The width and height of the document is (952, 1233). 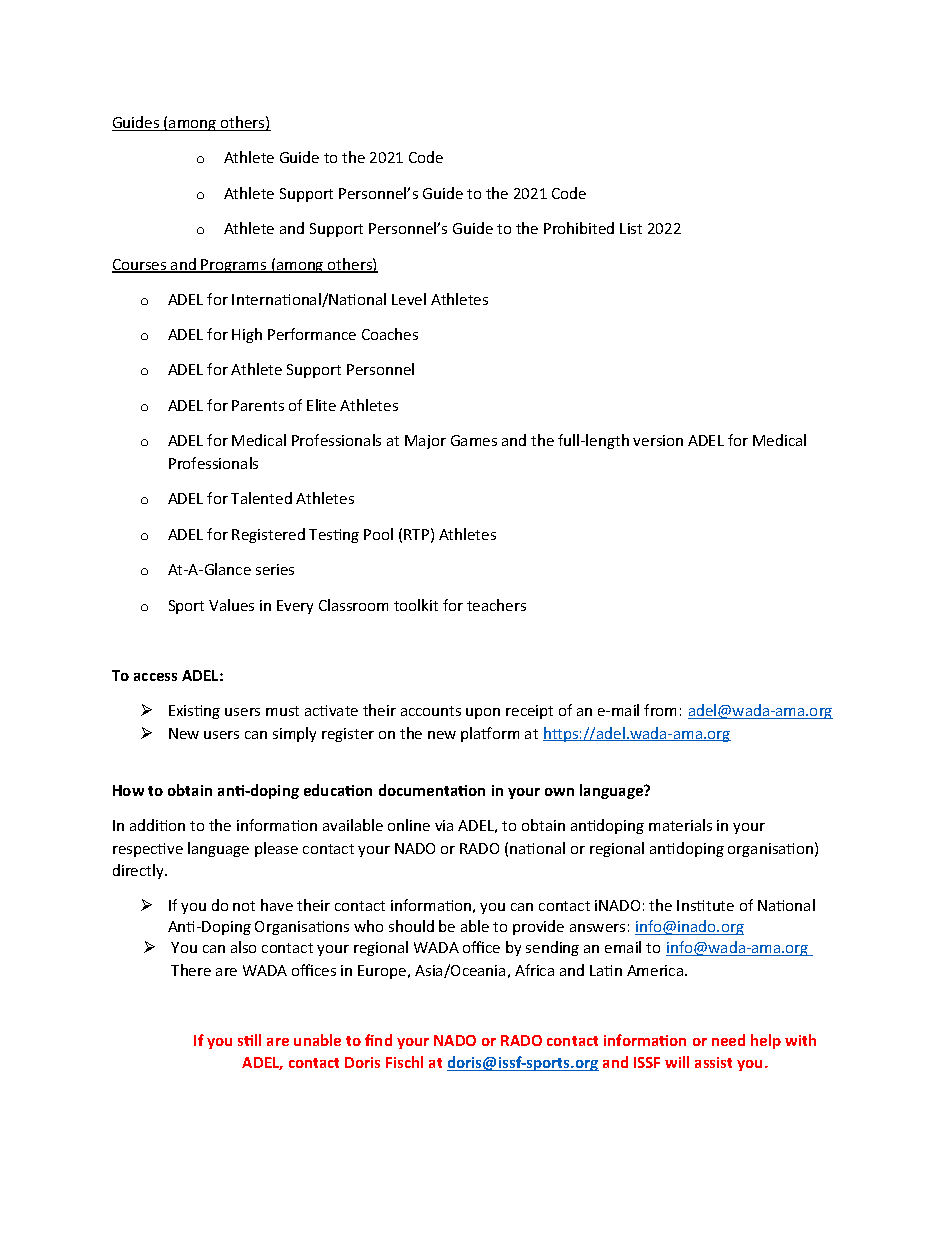 I want to click on Programs, so click(x=234, y=266).
